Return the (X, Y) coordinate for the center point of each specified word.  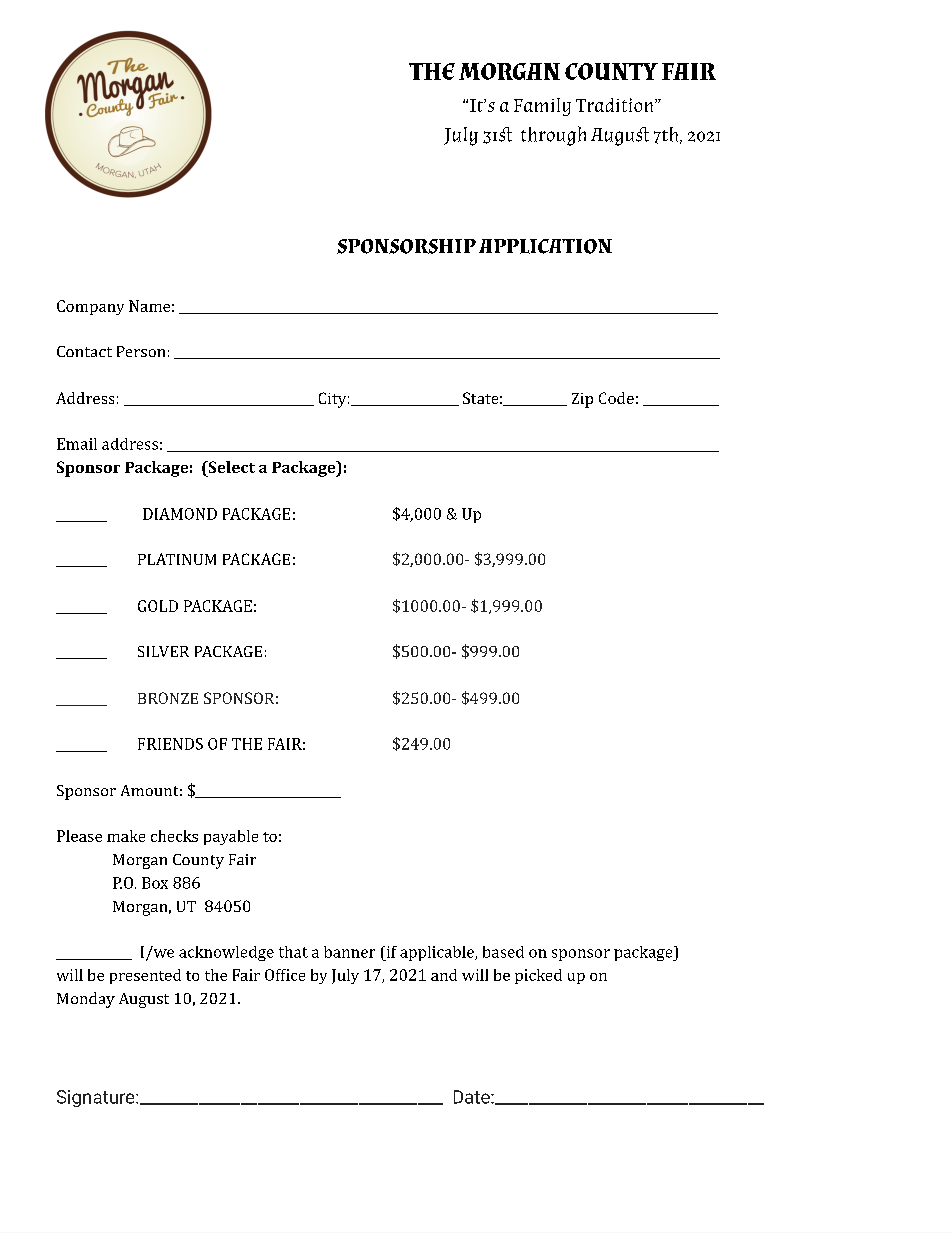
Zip (582, 400)
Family (542, 107)
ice (294, 975)
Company (90, 307)
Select (230, 467)
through (553, 136)
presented (145, 976)
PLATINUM (177, 559)
